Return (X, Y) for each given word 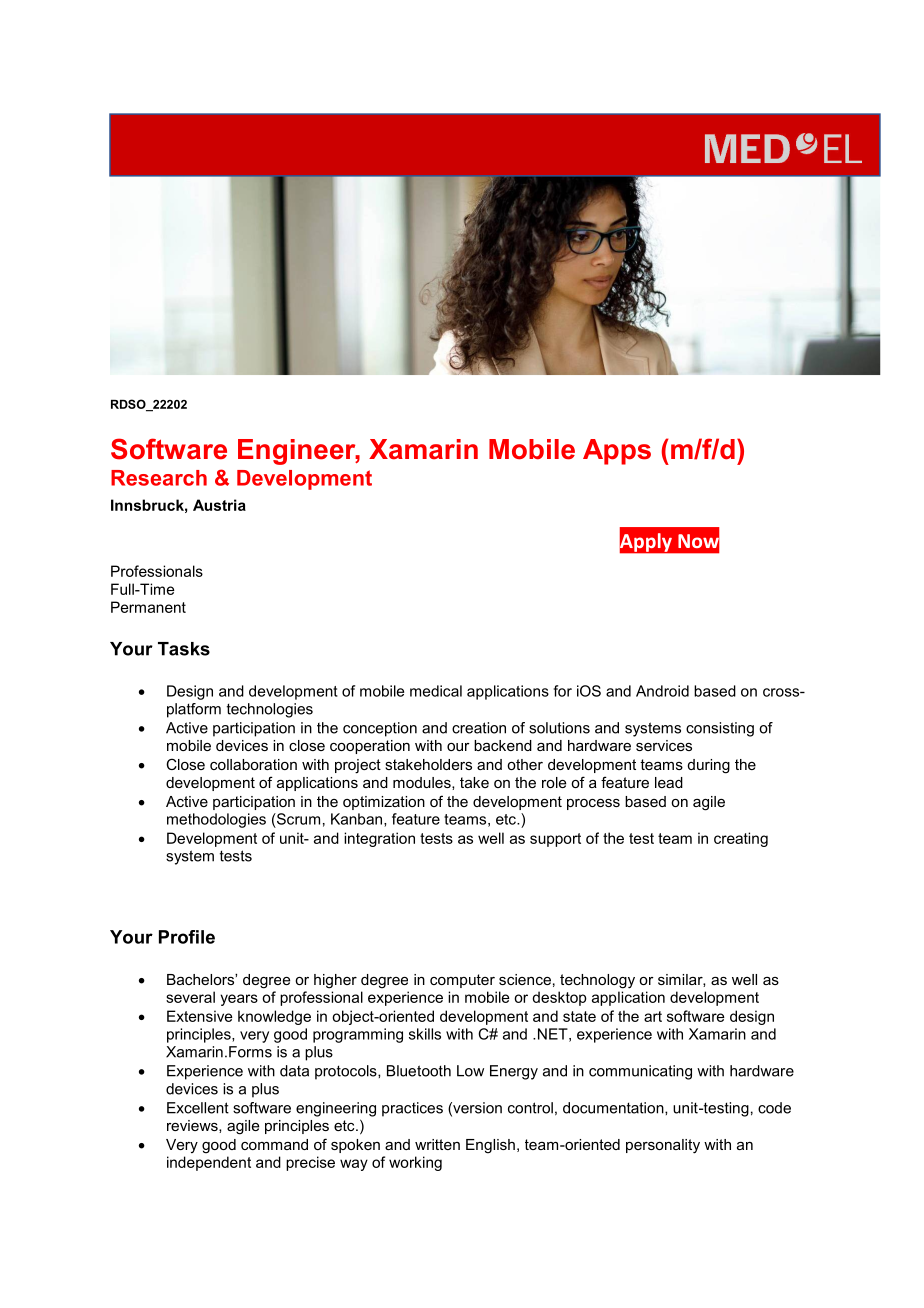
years (239, 1000)
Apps (617, 452)
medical (436, 691)
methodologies (216, 820)
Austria (219, 505)
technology (597, 981)
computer (462, 981)
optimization (384, 803)
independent (209, 1163)
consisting (720, 729)
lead (669, 782)
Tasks (184, 649)
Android (662, 691)
